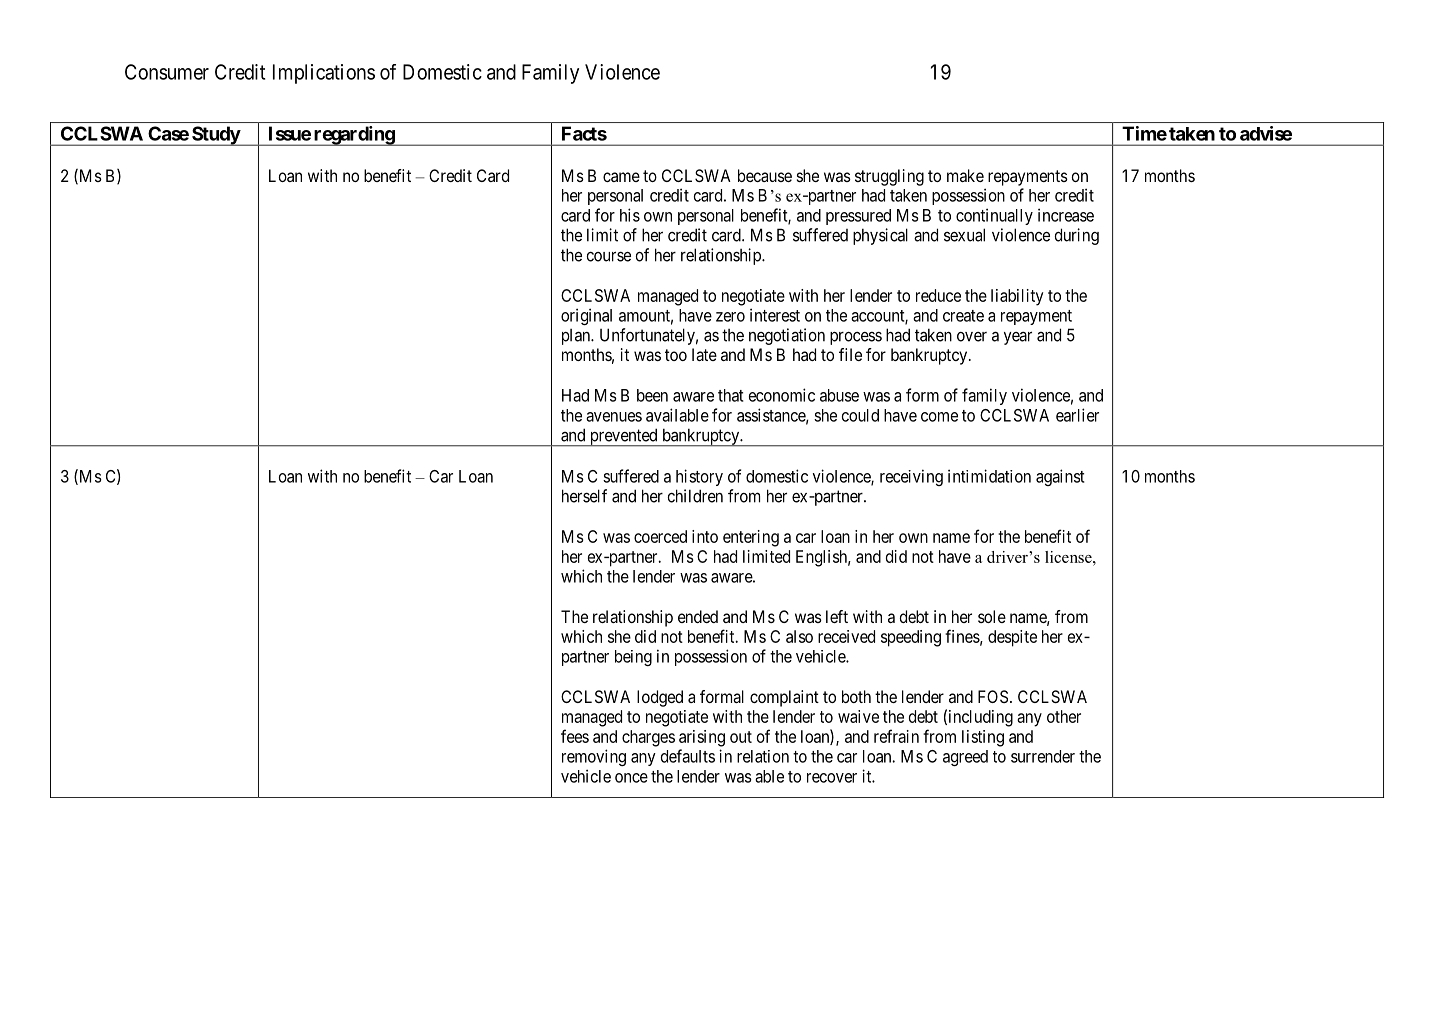 The image size is (1450, 1025). What do you see at coordinates (730, 317) in the screenshot?
I see `zero` at bounding box center [730, 317].
